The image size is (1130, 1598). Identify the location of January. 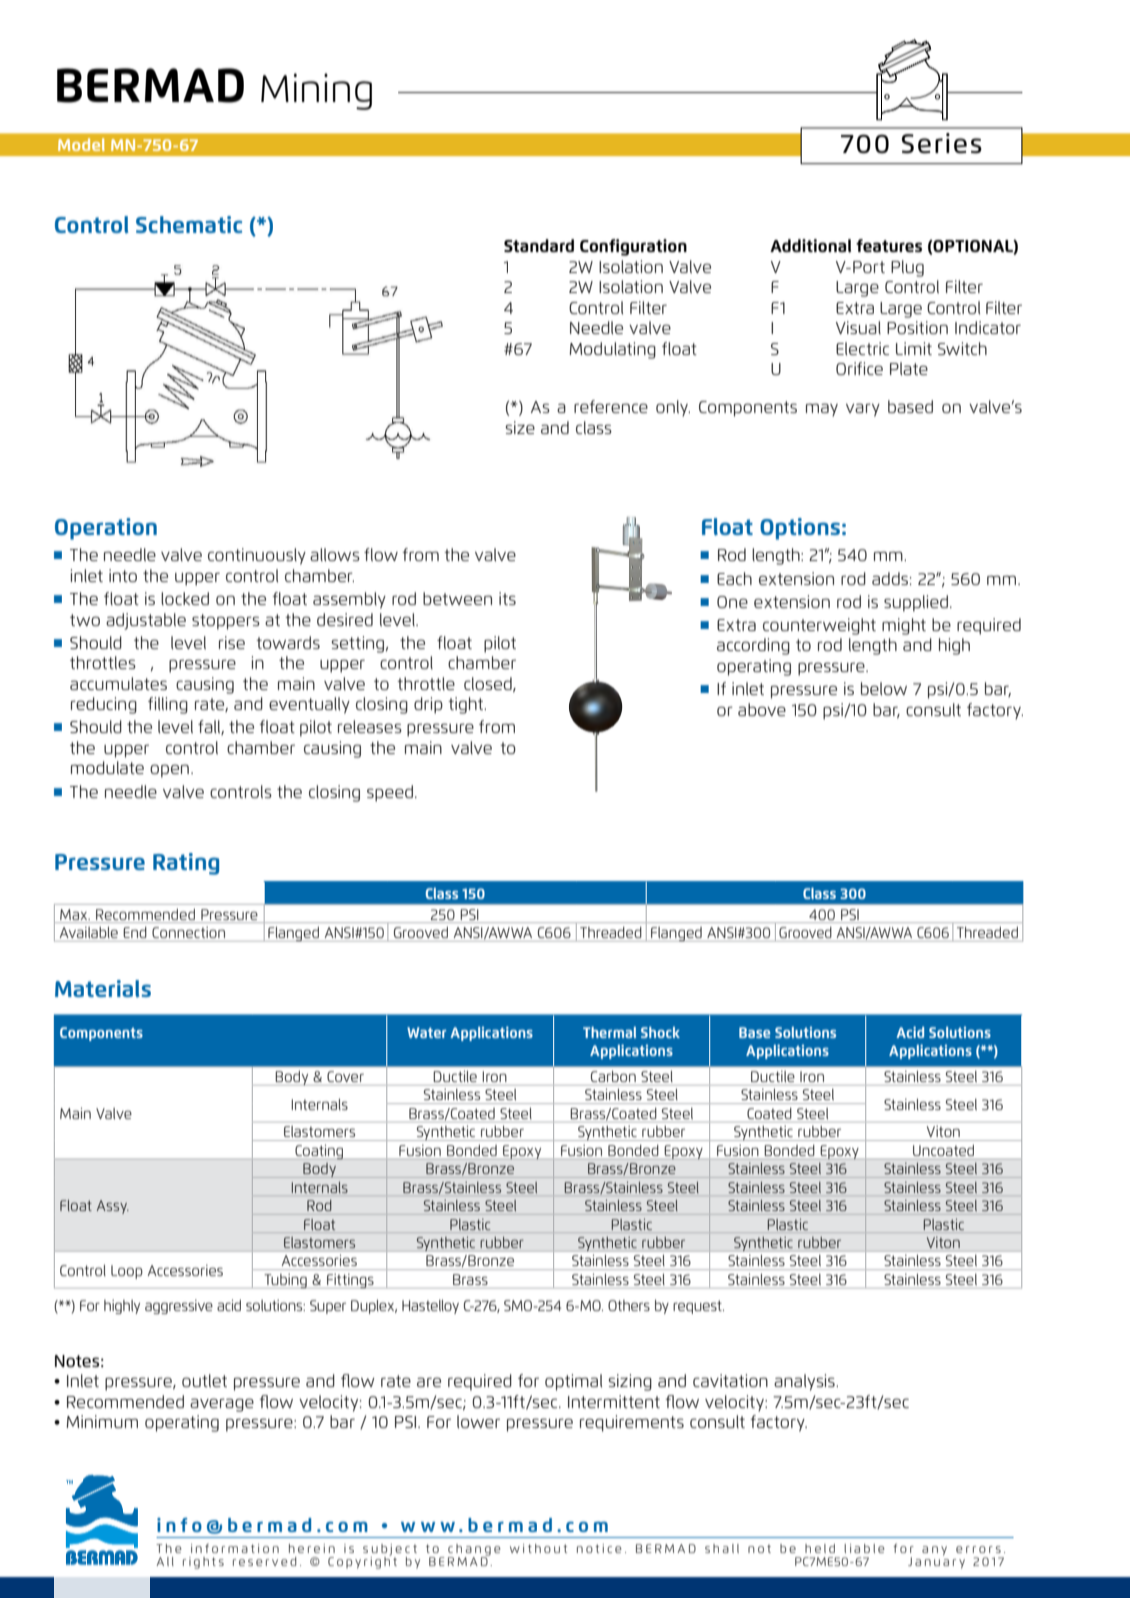
(936, 1562).
